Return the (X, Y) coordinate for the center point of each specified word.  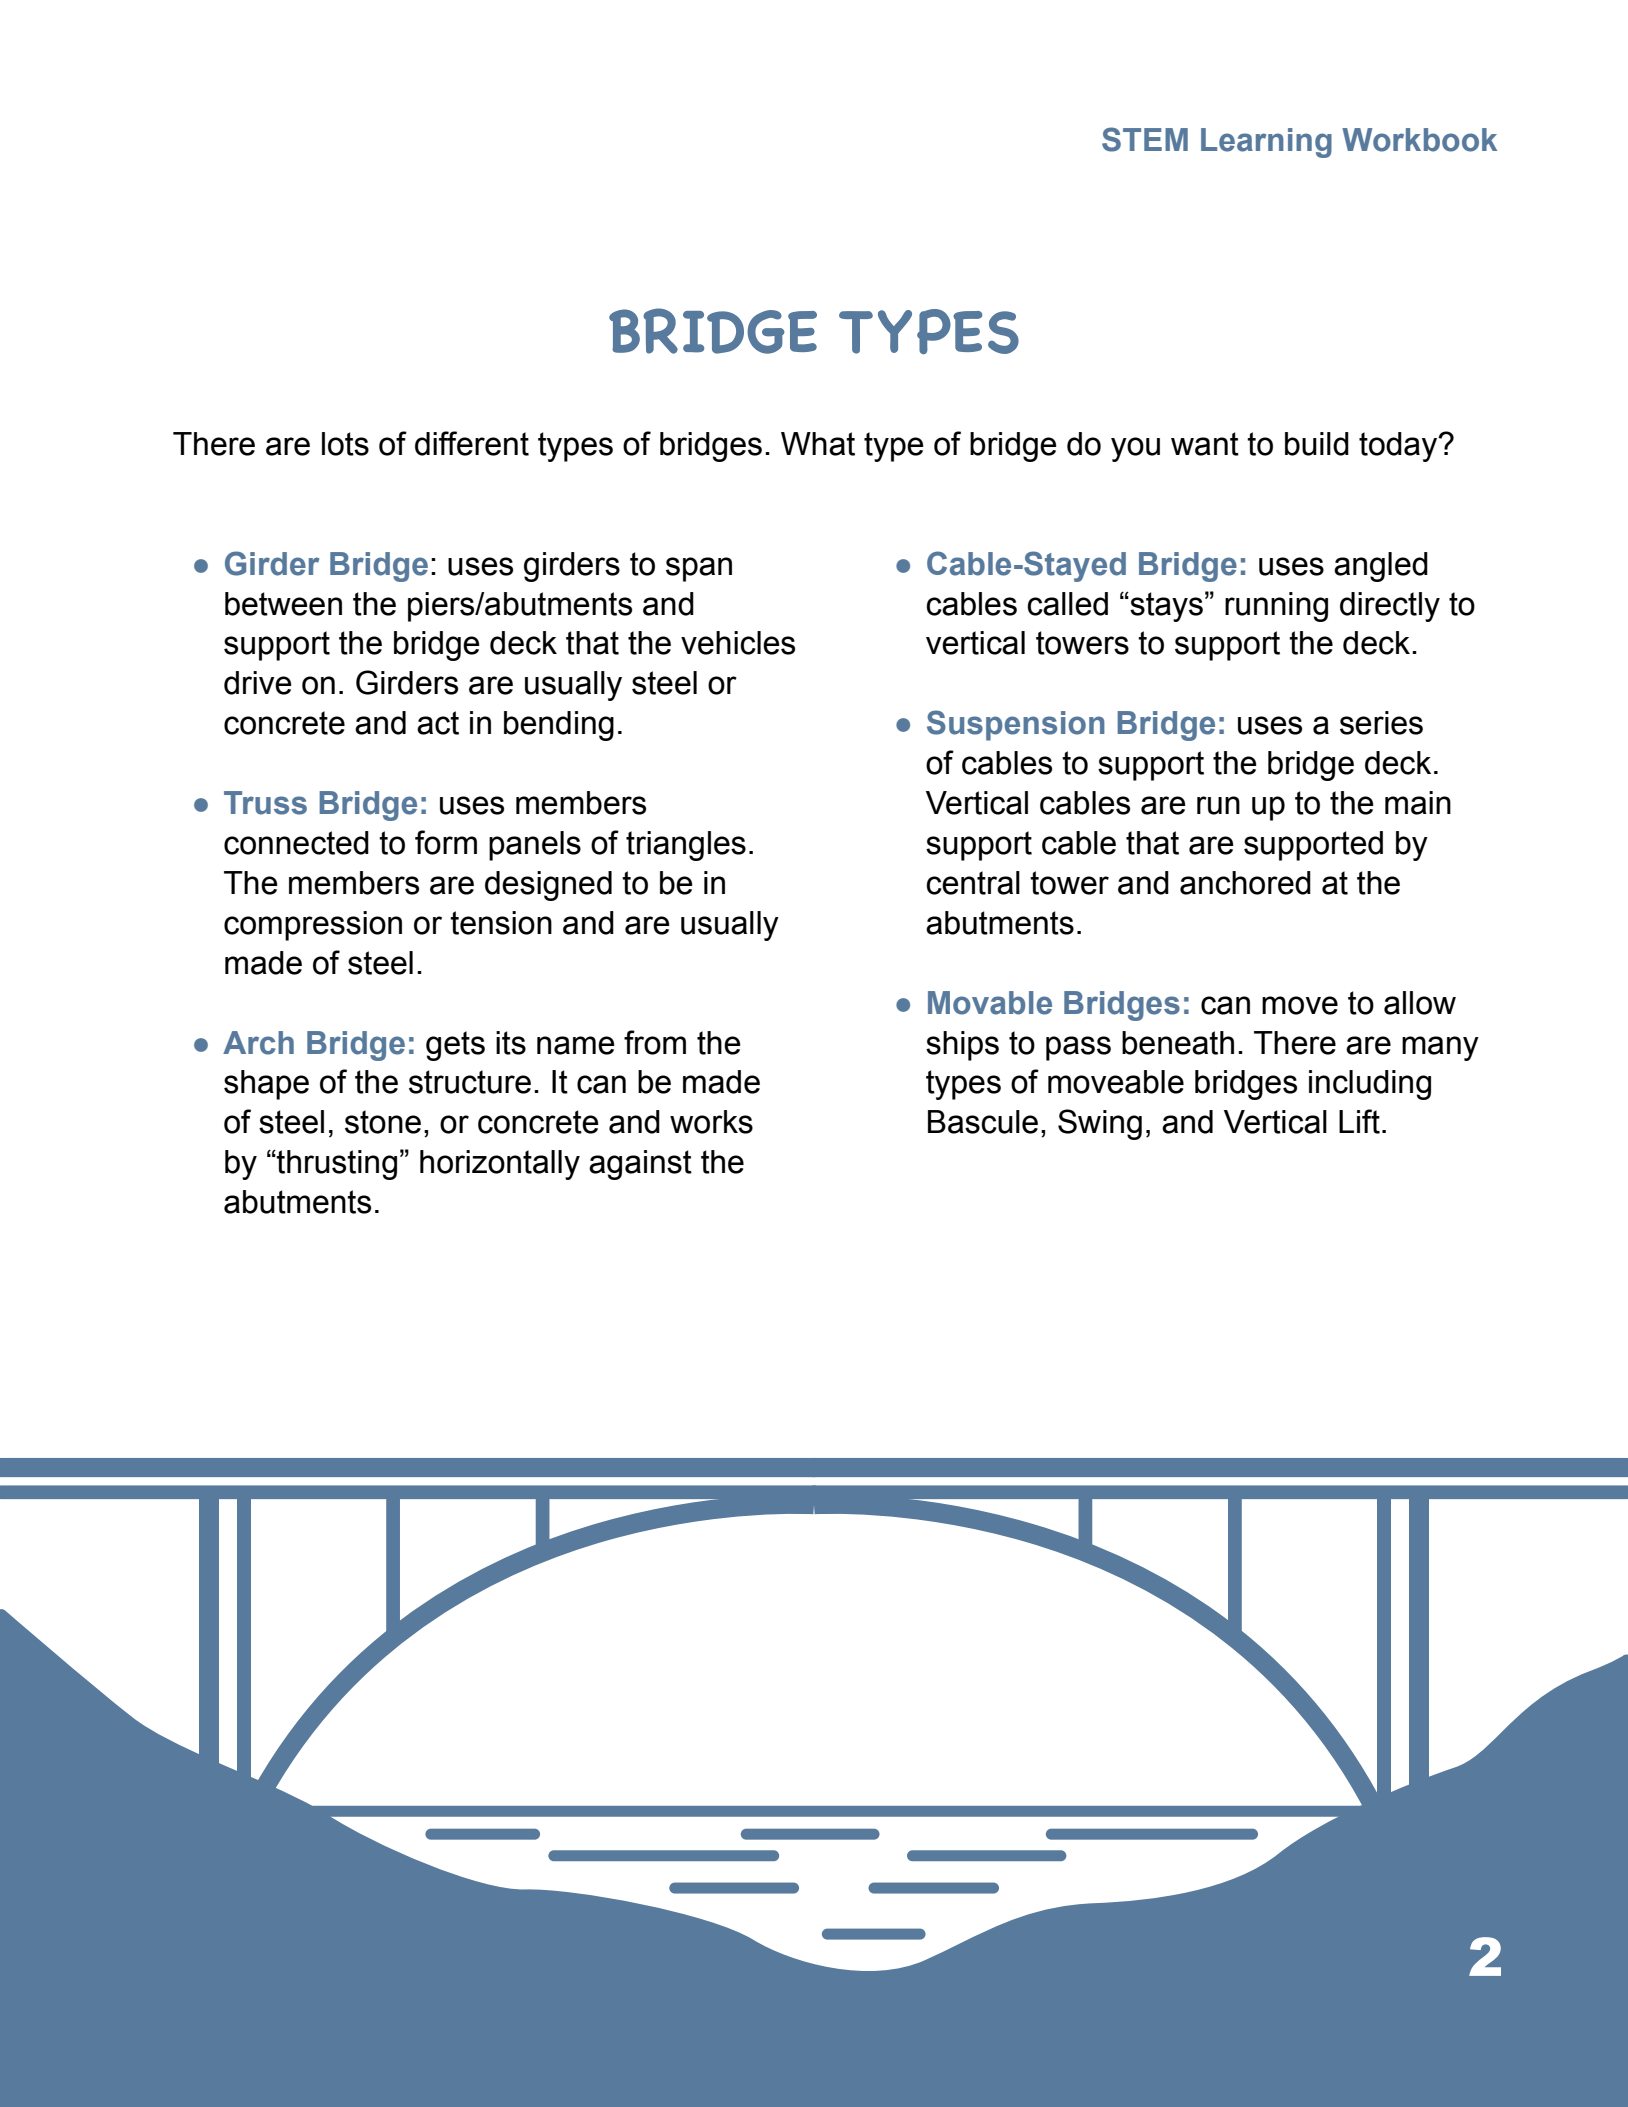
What (818, 444)
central (973, 883)
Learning (1266, 143)
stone (383, 1122)
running (1276, 607)
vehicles (738, 643)
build (1317, 444)
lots (345, 444)
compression (313, 926)
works (711, 1122)
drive (258, 683)
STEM (1145, 139)
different (472, 443)
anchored (1245, 883)
